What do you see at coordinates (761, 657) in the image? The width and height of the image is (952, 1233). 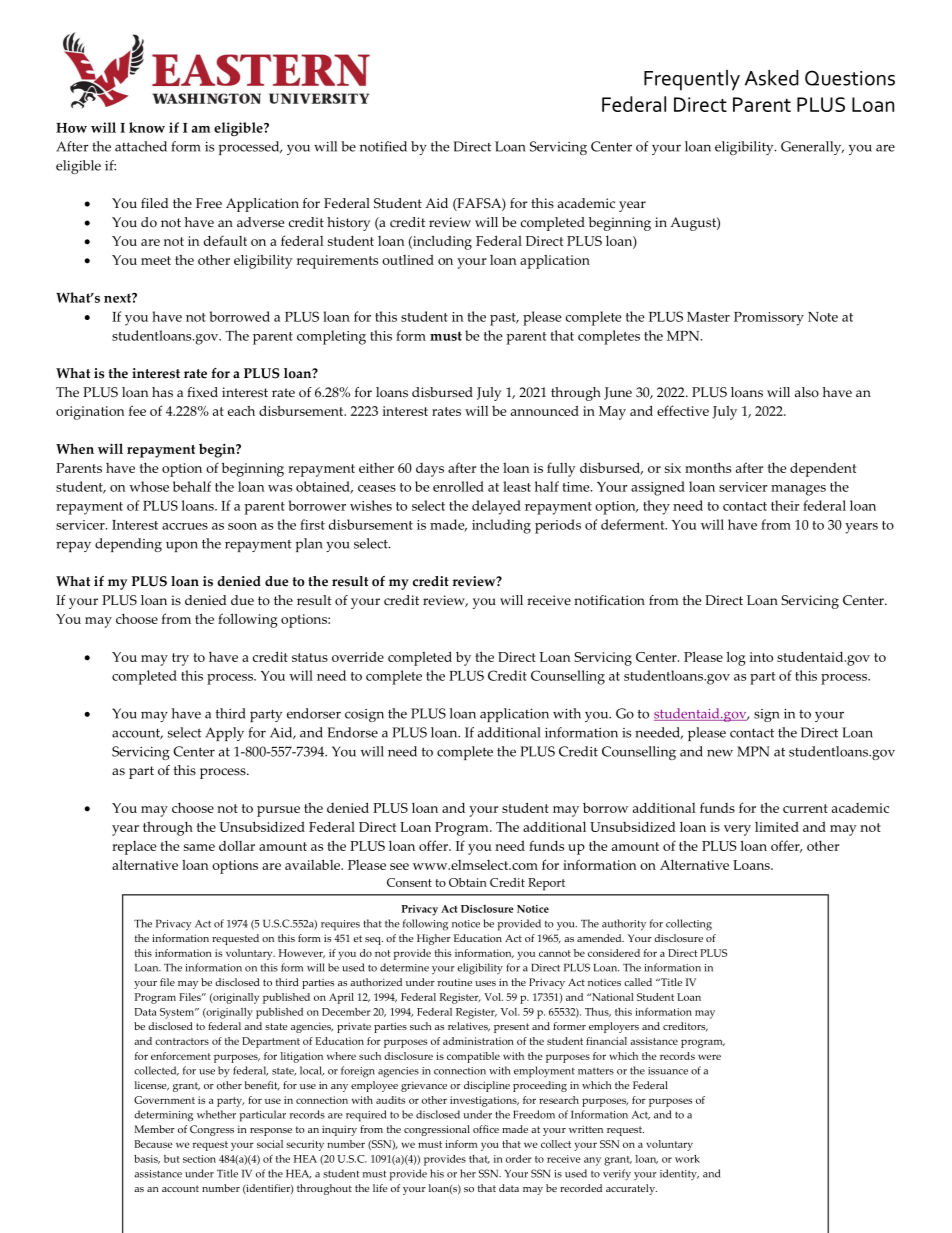 I see `into` at bounding box center [761, 657].
